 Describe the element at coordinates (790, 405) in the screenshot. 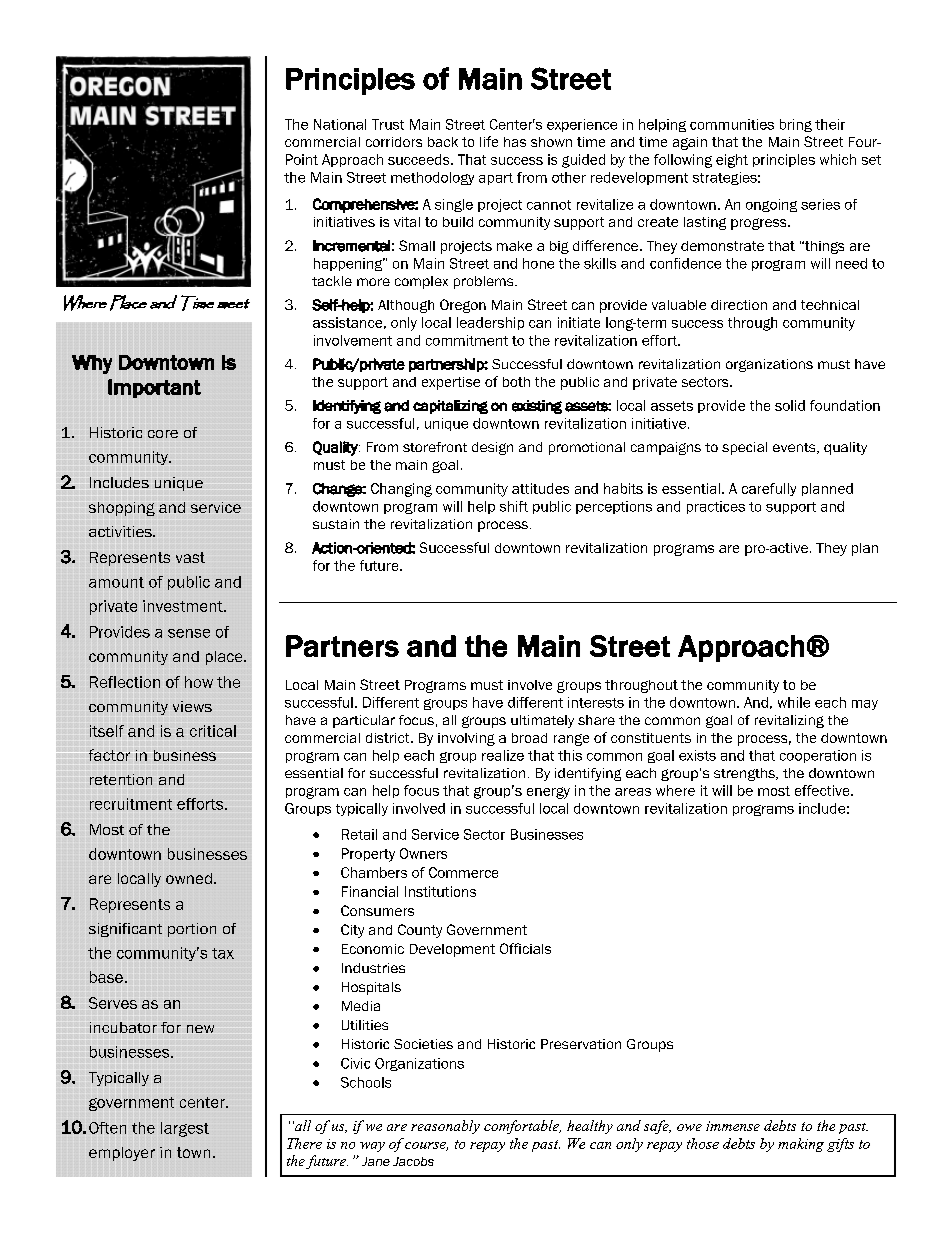

I see `solid` at that location.
